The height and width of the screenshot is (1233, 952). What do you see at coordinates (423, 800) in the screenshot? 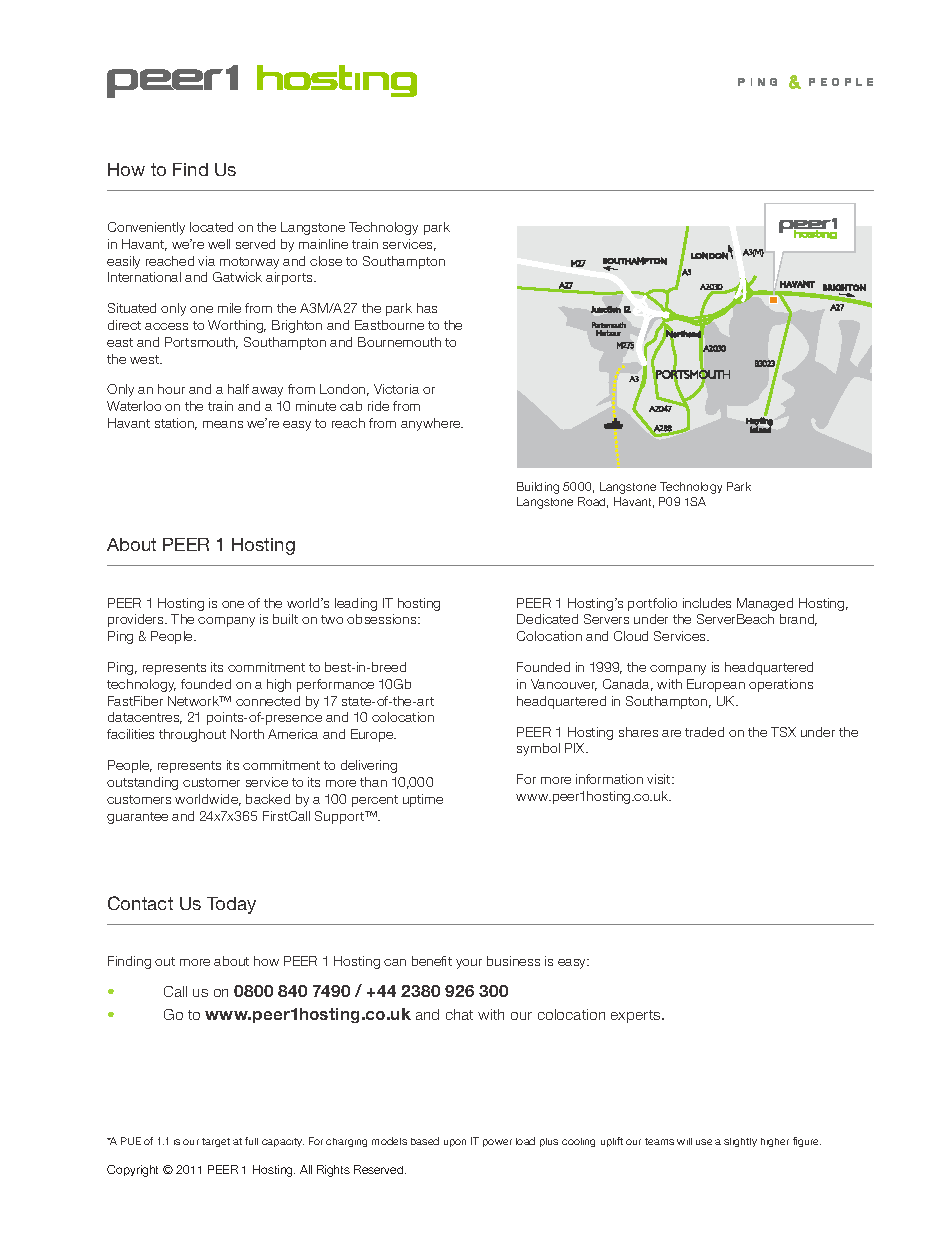
I see `uptime` at bounding box center [423, 800].
